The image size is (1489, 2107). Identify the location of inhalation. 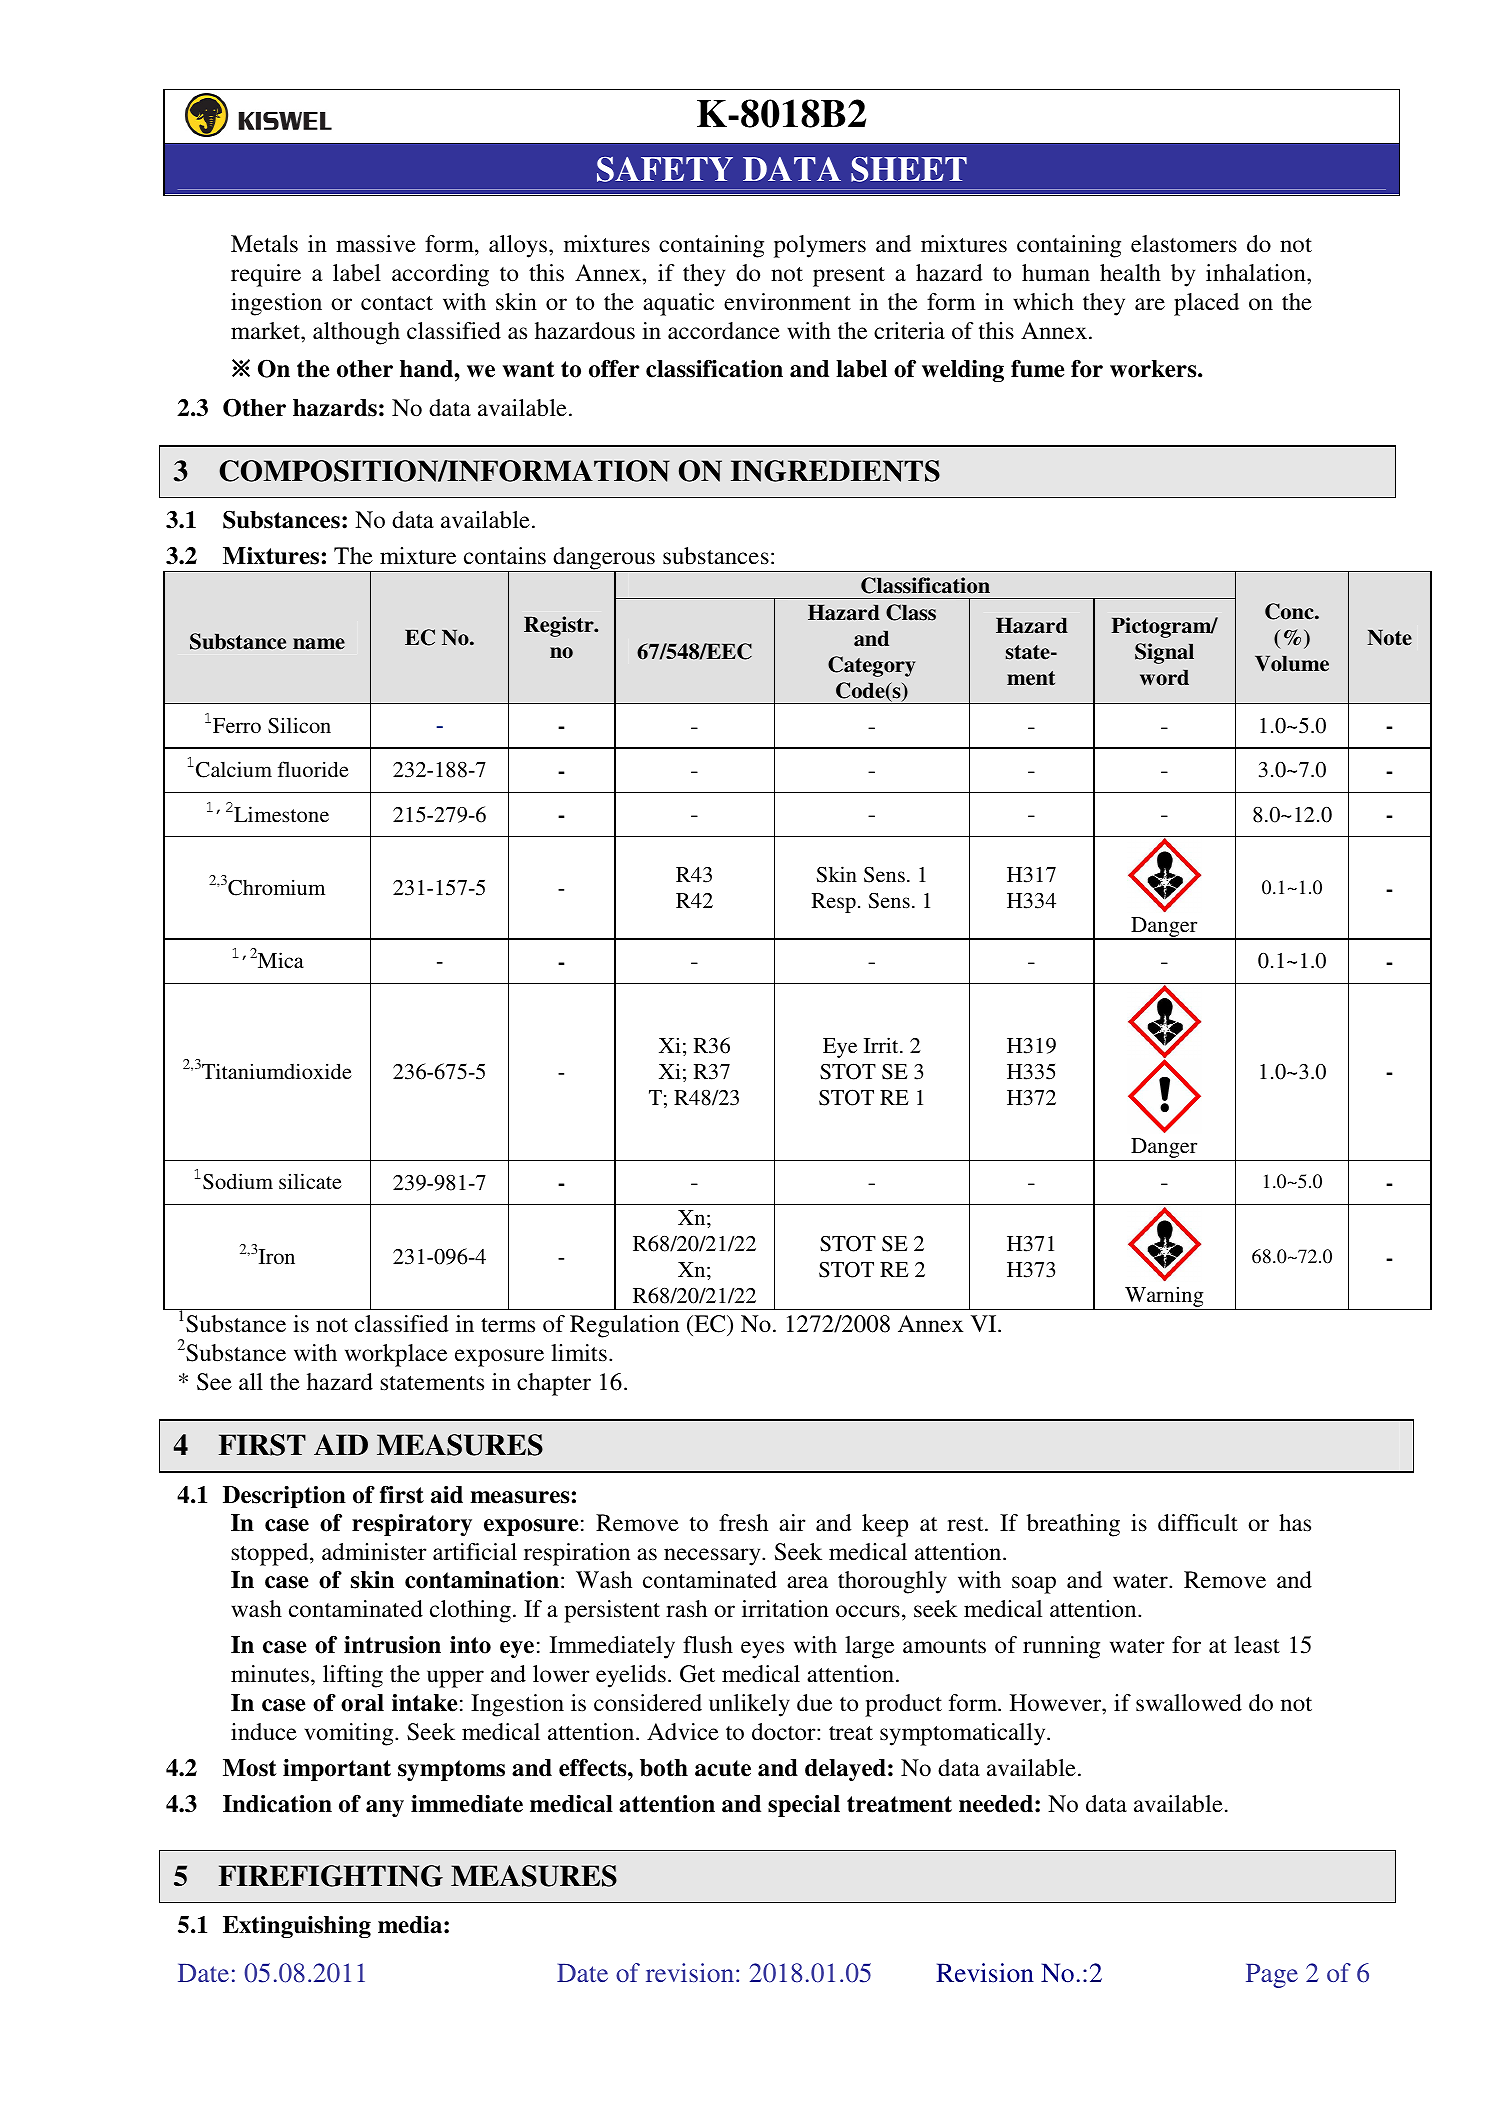
(1257, 272).
